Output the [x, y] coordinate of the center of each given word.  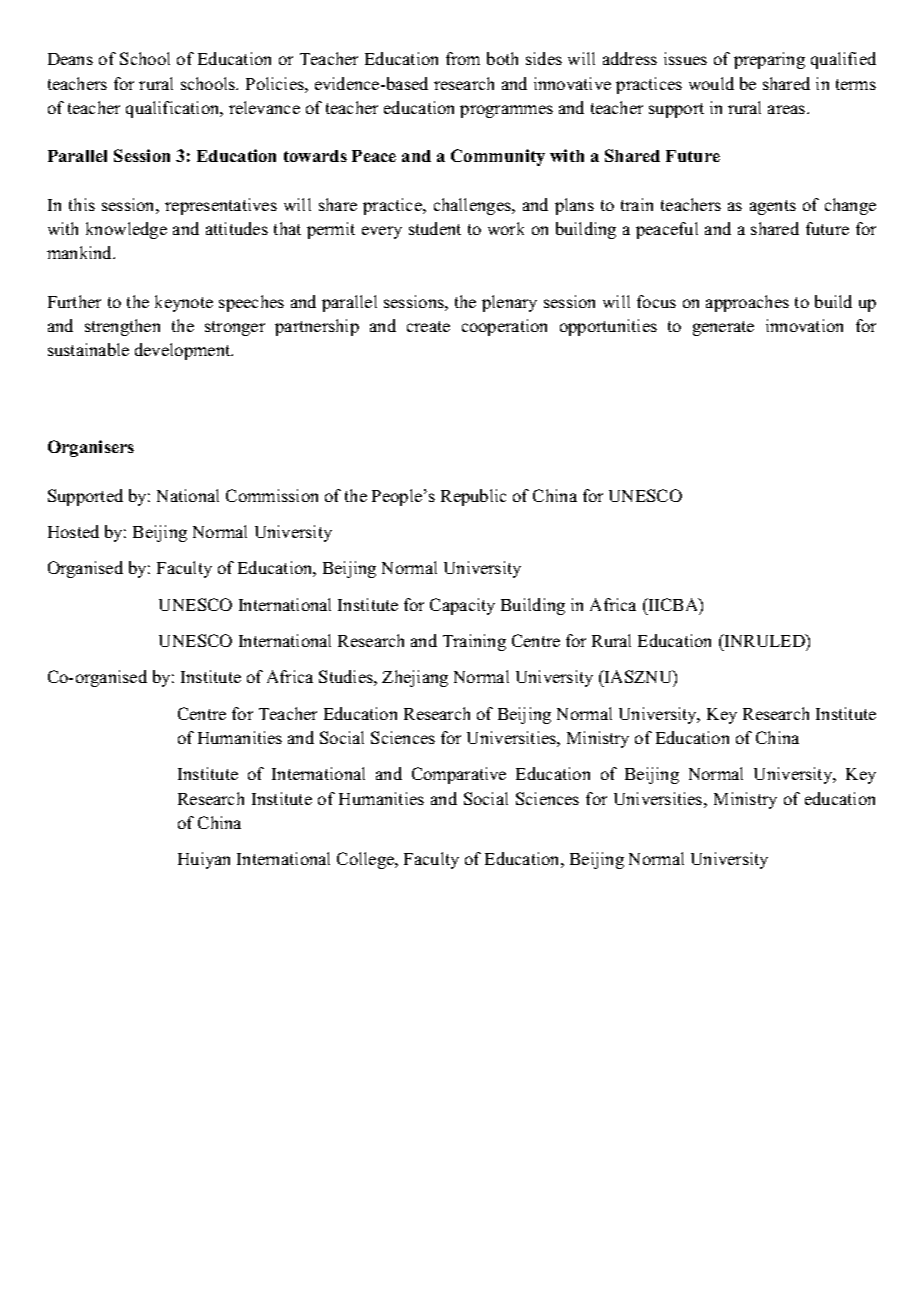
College [367, 860]
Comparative [459, 775]
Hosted [73, 531]
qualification [174, 109]
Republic [473, 497]
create [428, 326]
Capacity [462, 606]
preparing [769, 60]
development [184, 351]
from [463, 58]
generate [723, 328]
